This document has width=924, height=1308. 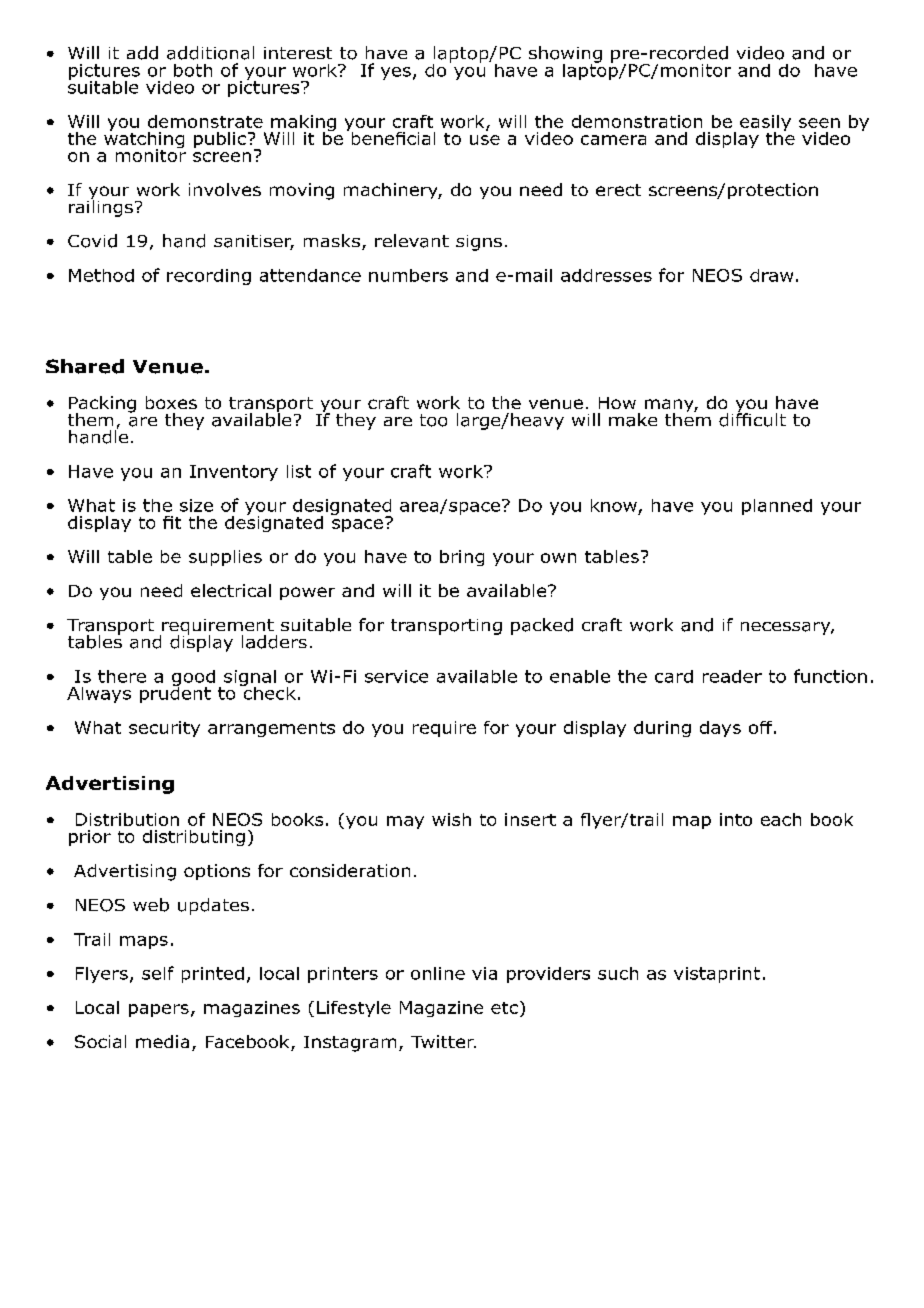 What do you see at coordinates (396, 73) in the document?
I see `yes` at bounding box center [396, 73].
